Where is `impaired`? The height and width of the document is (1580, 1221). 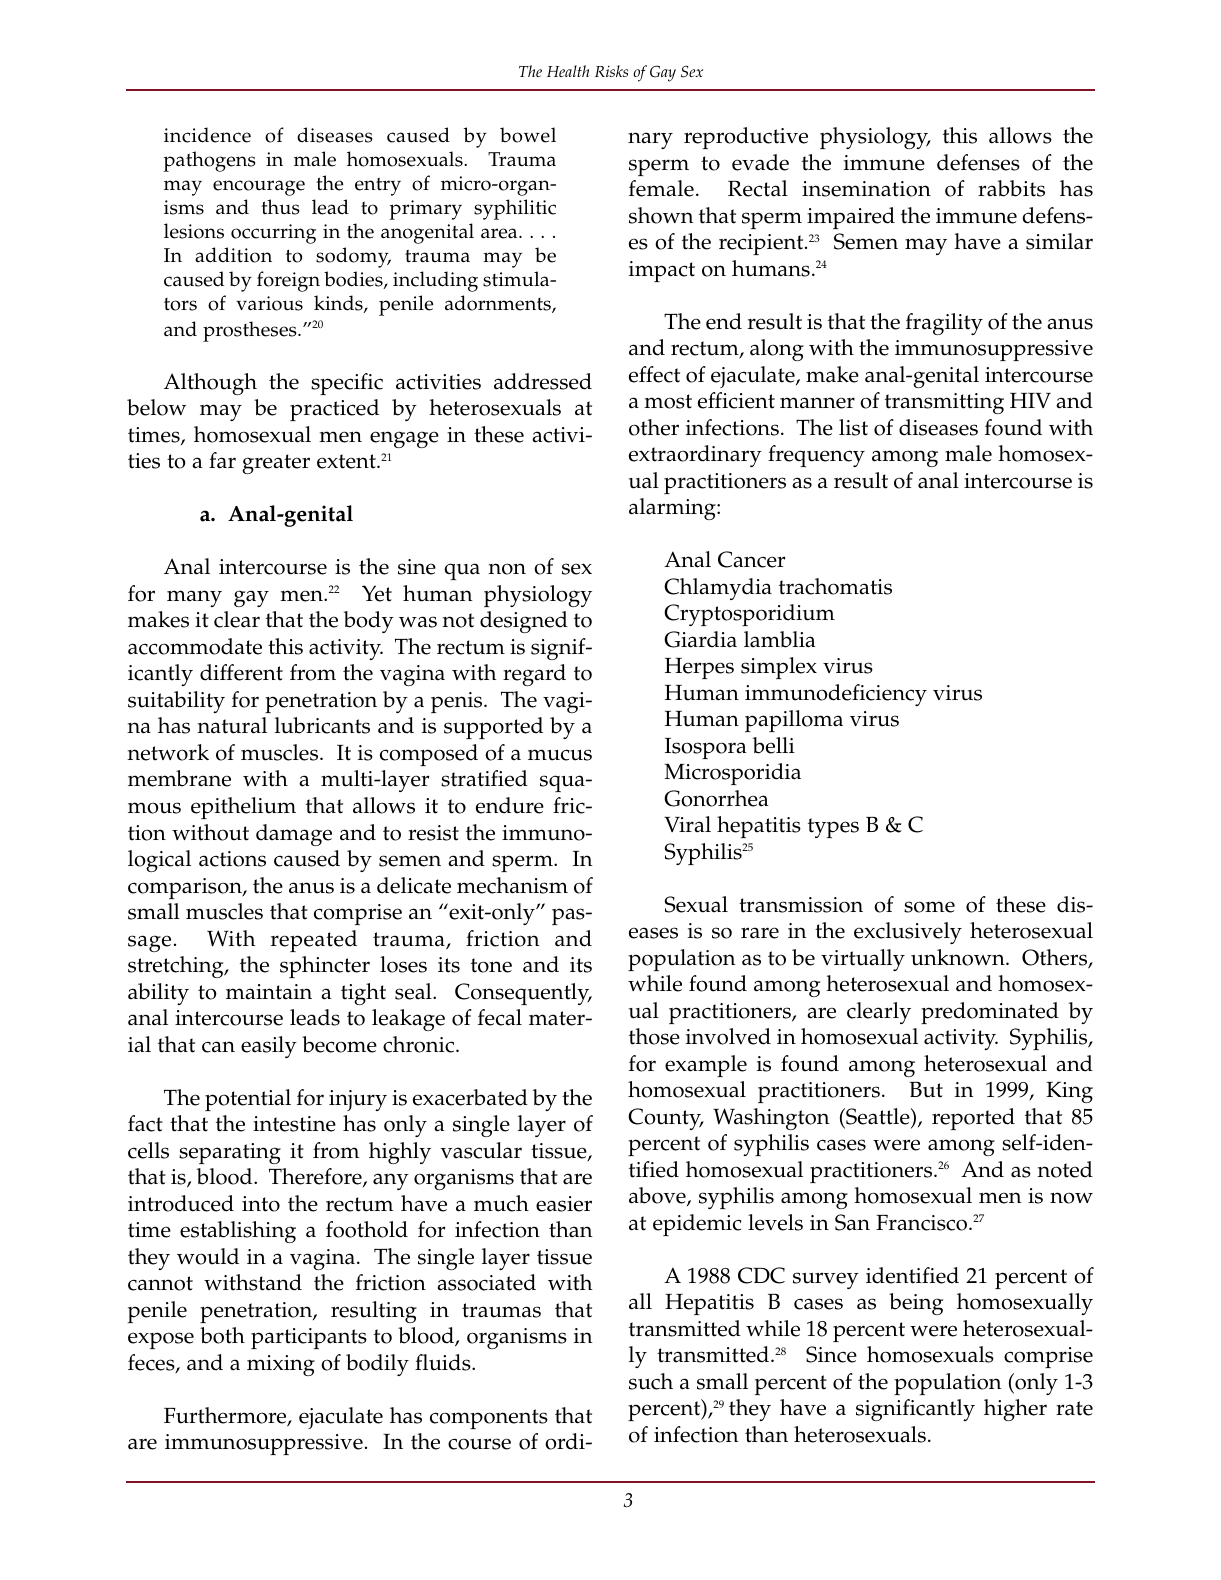
impaired is located at coordinates (851, 218).
